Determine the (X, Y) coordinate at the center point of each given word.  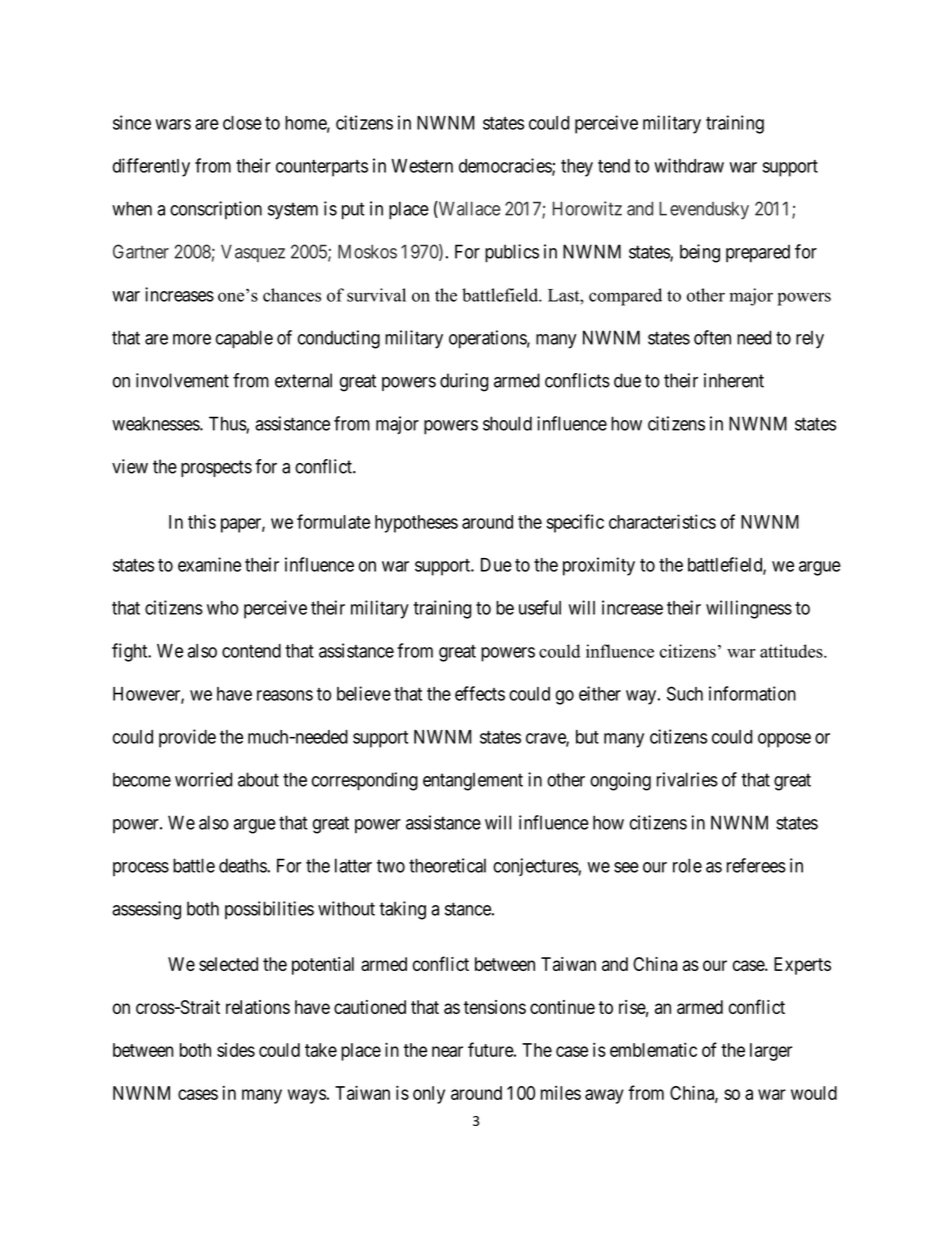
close (242, 123)
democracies (506, 166)
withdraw (689, 165)
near (447, 1051)
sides (236, 1050)
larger (771, 1052)
